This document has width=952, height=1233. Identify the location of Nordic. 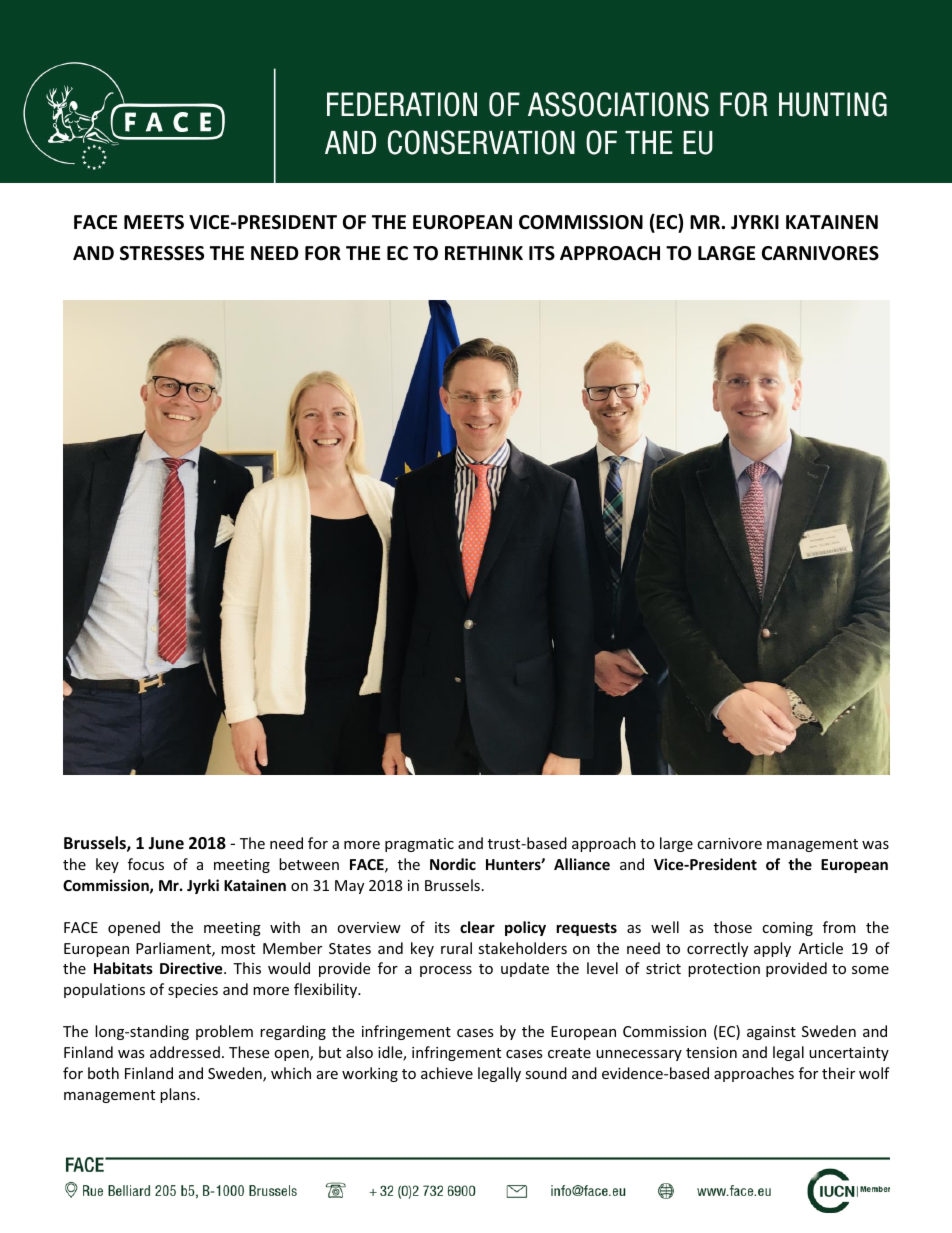
(453, 864).
